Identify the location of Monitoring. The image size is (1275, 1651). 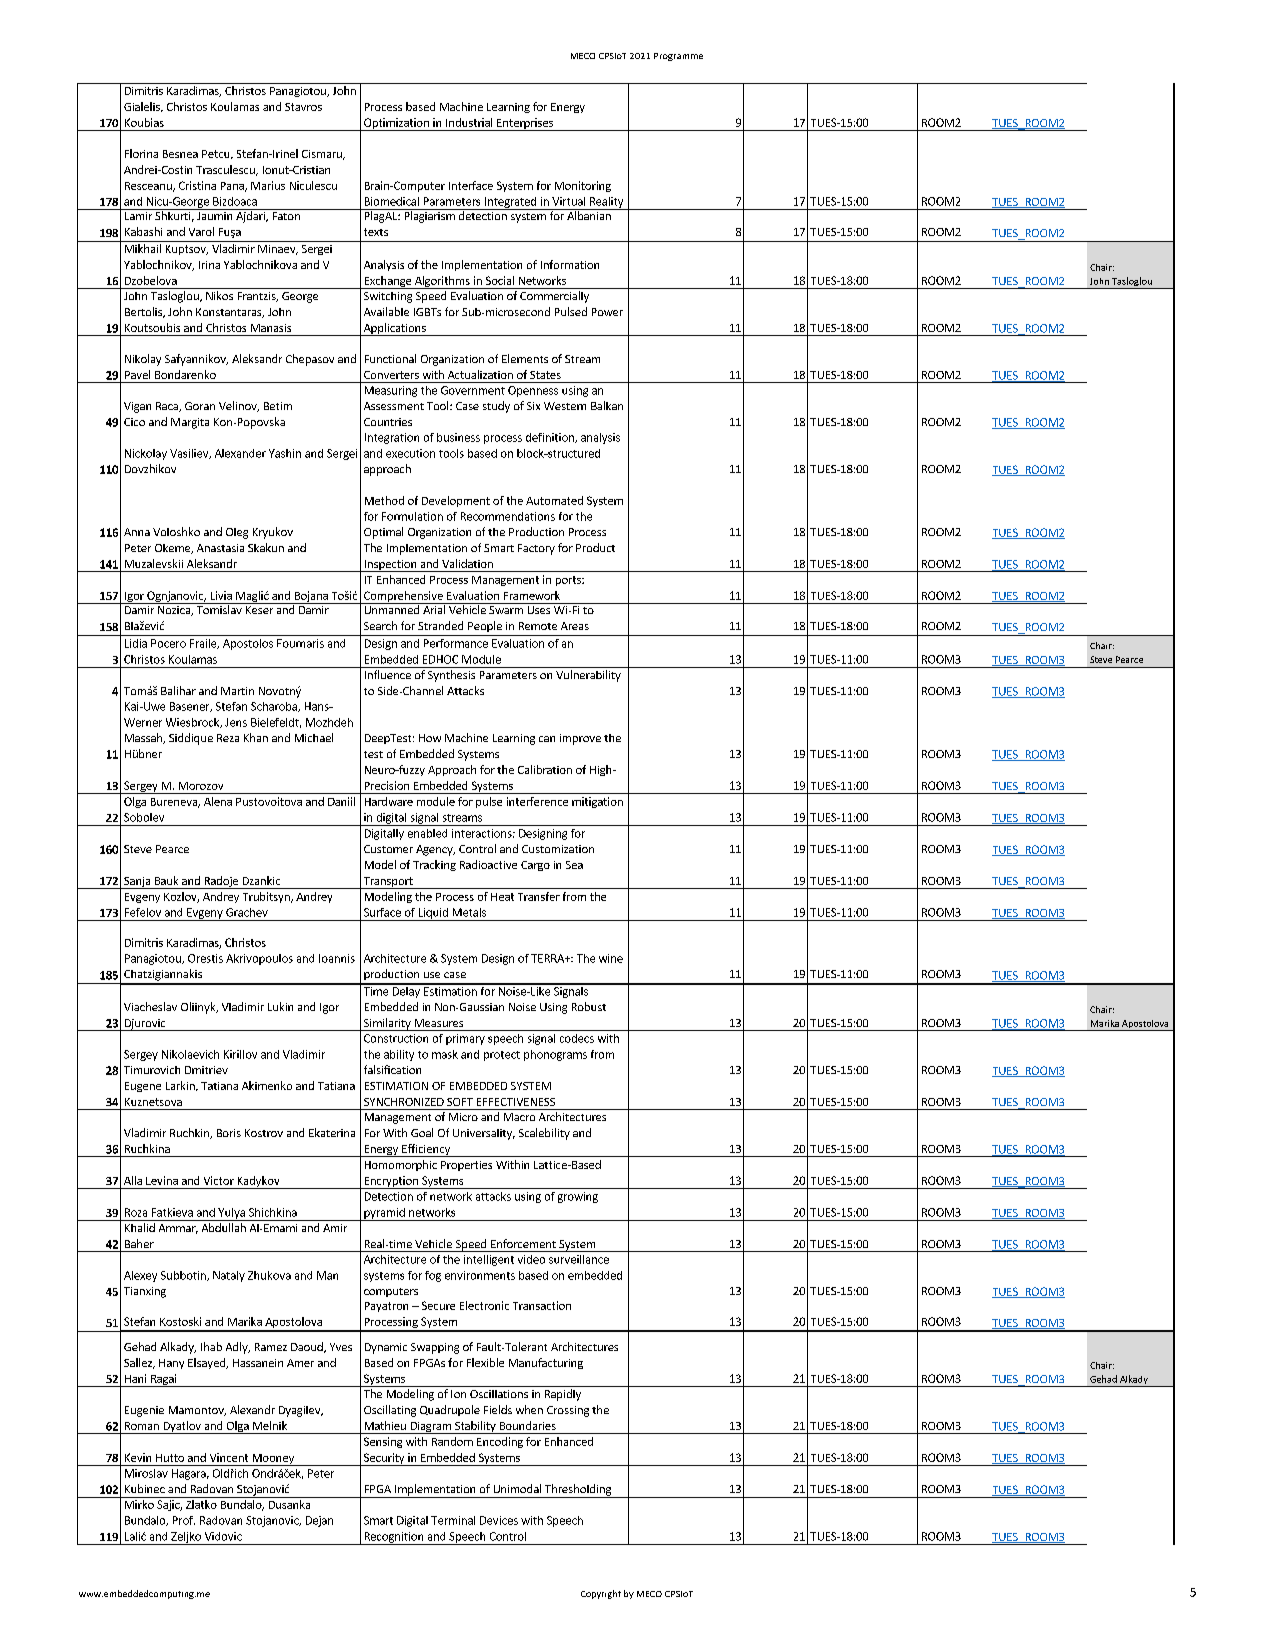
(583, 186).
